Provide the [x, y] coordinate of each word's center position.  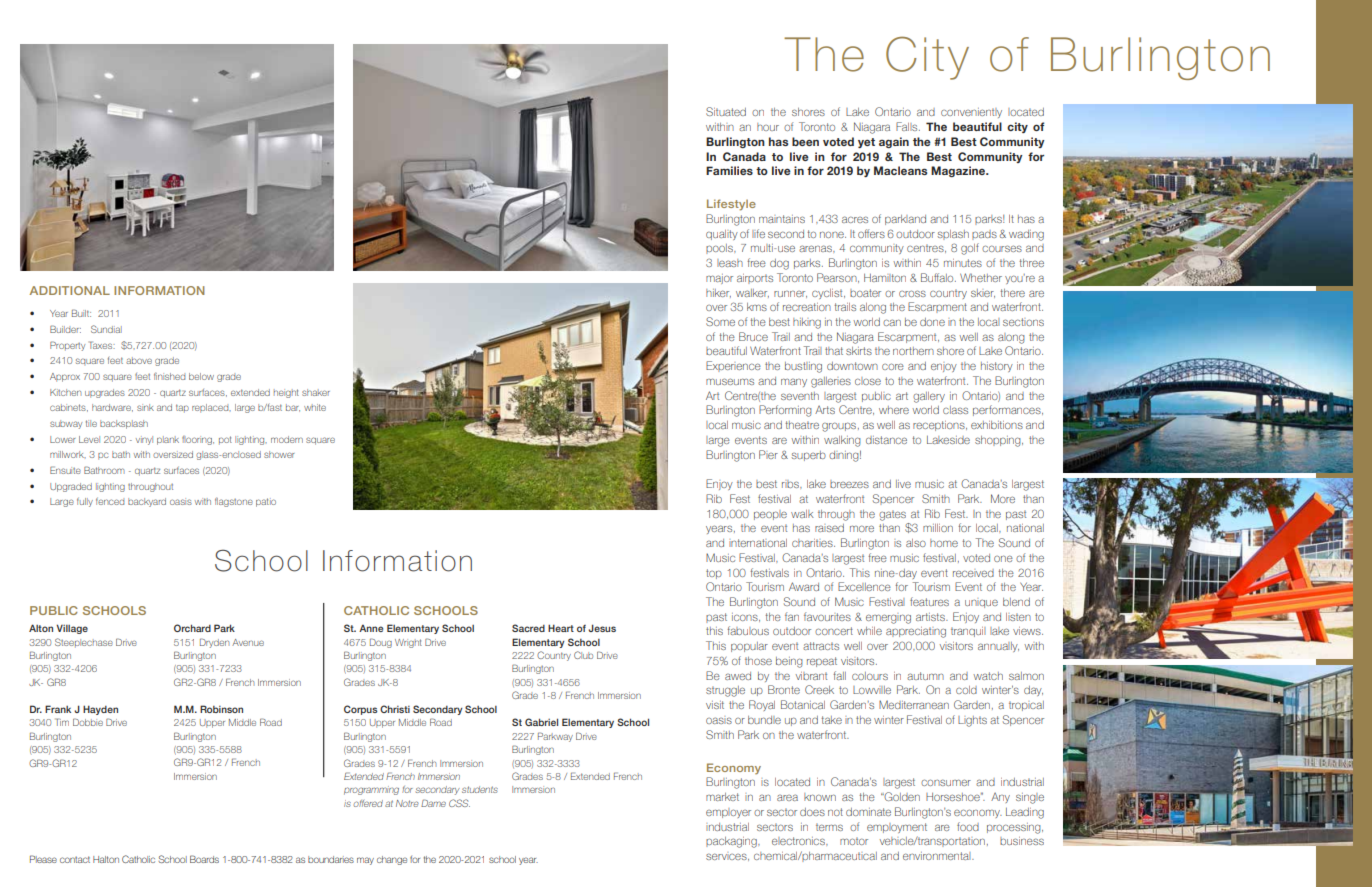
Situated [726, 111]
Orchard [192, 628]
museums [730, 381]
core [893, 366]
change [392, 860]
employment [897, 828]
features [929, 601]
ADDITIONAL [70, 290]
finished [170, 376]
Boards [204, 859]
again [894, 142]
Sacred [528, 628]
